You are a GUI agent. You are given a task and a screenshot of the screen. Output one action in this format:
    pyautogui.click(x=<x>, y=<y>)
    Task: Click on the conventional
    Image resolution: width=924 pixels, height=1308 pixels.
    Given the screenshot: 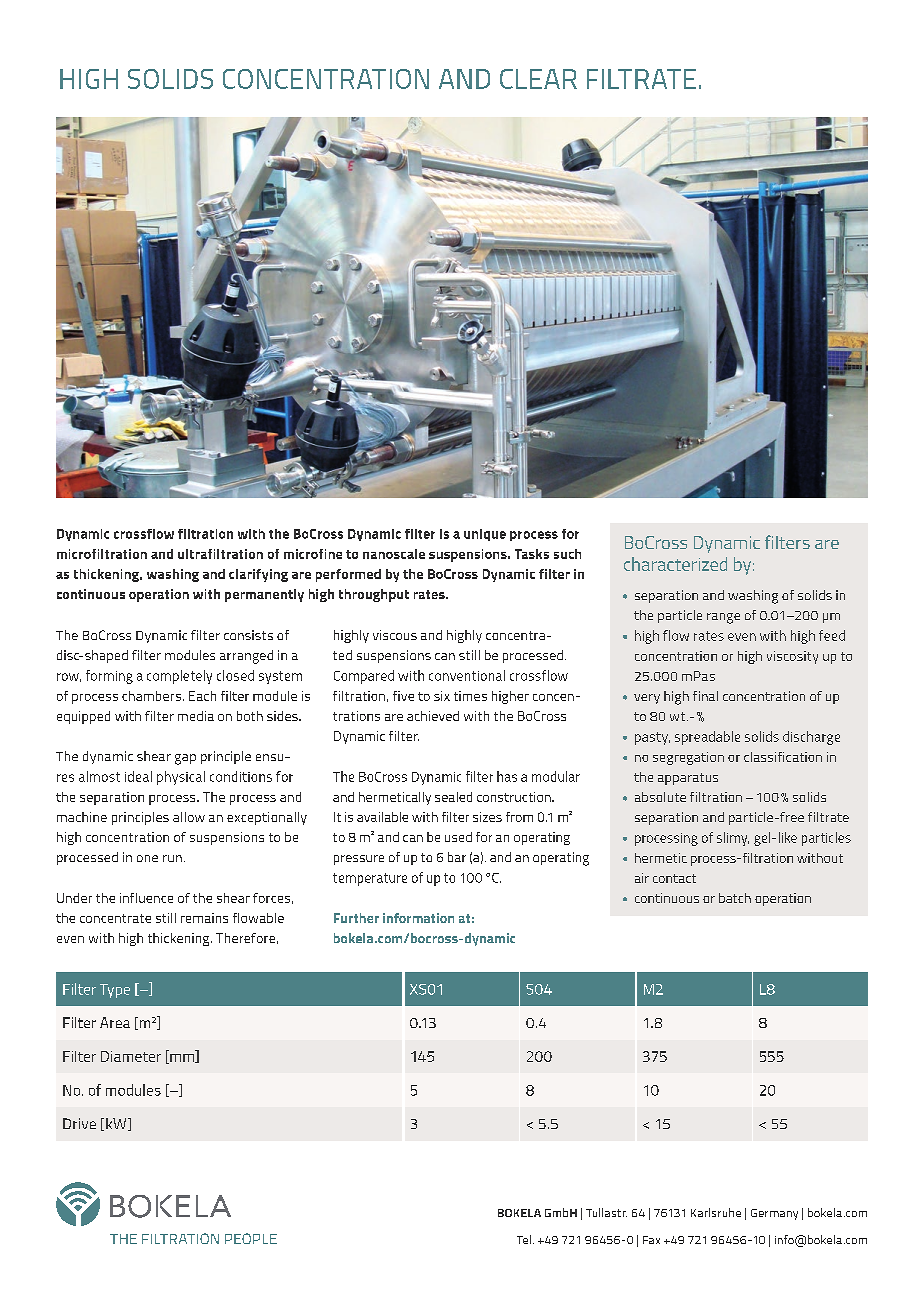 What is the action you would take?
    pyautogui.click(x=467, y=675)
